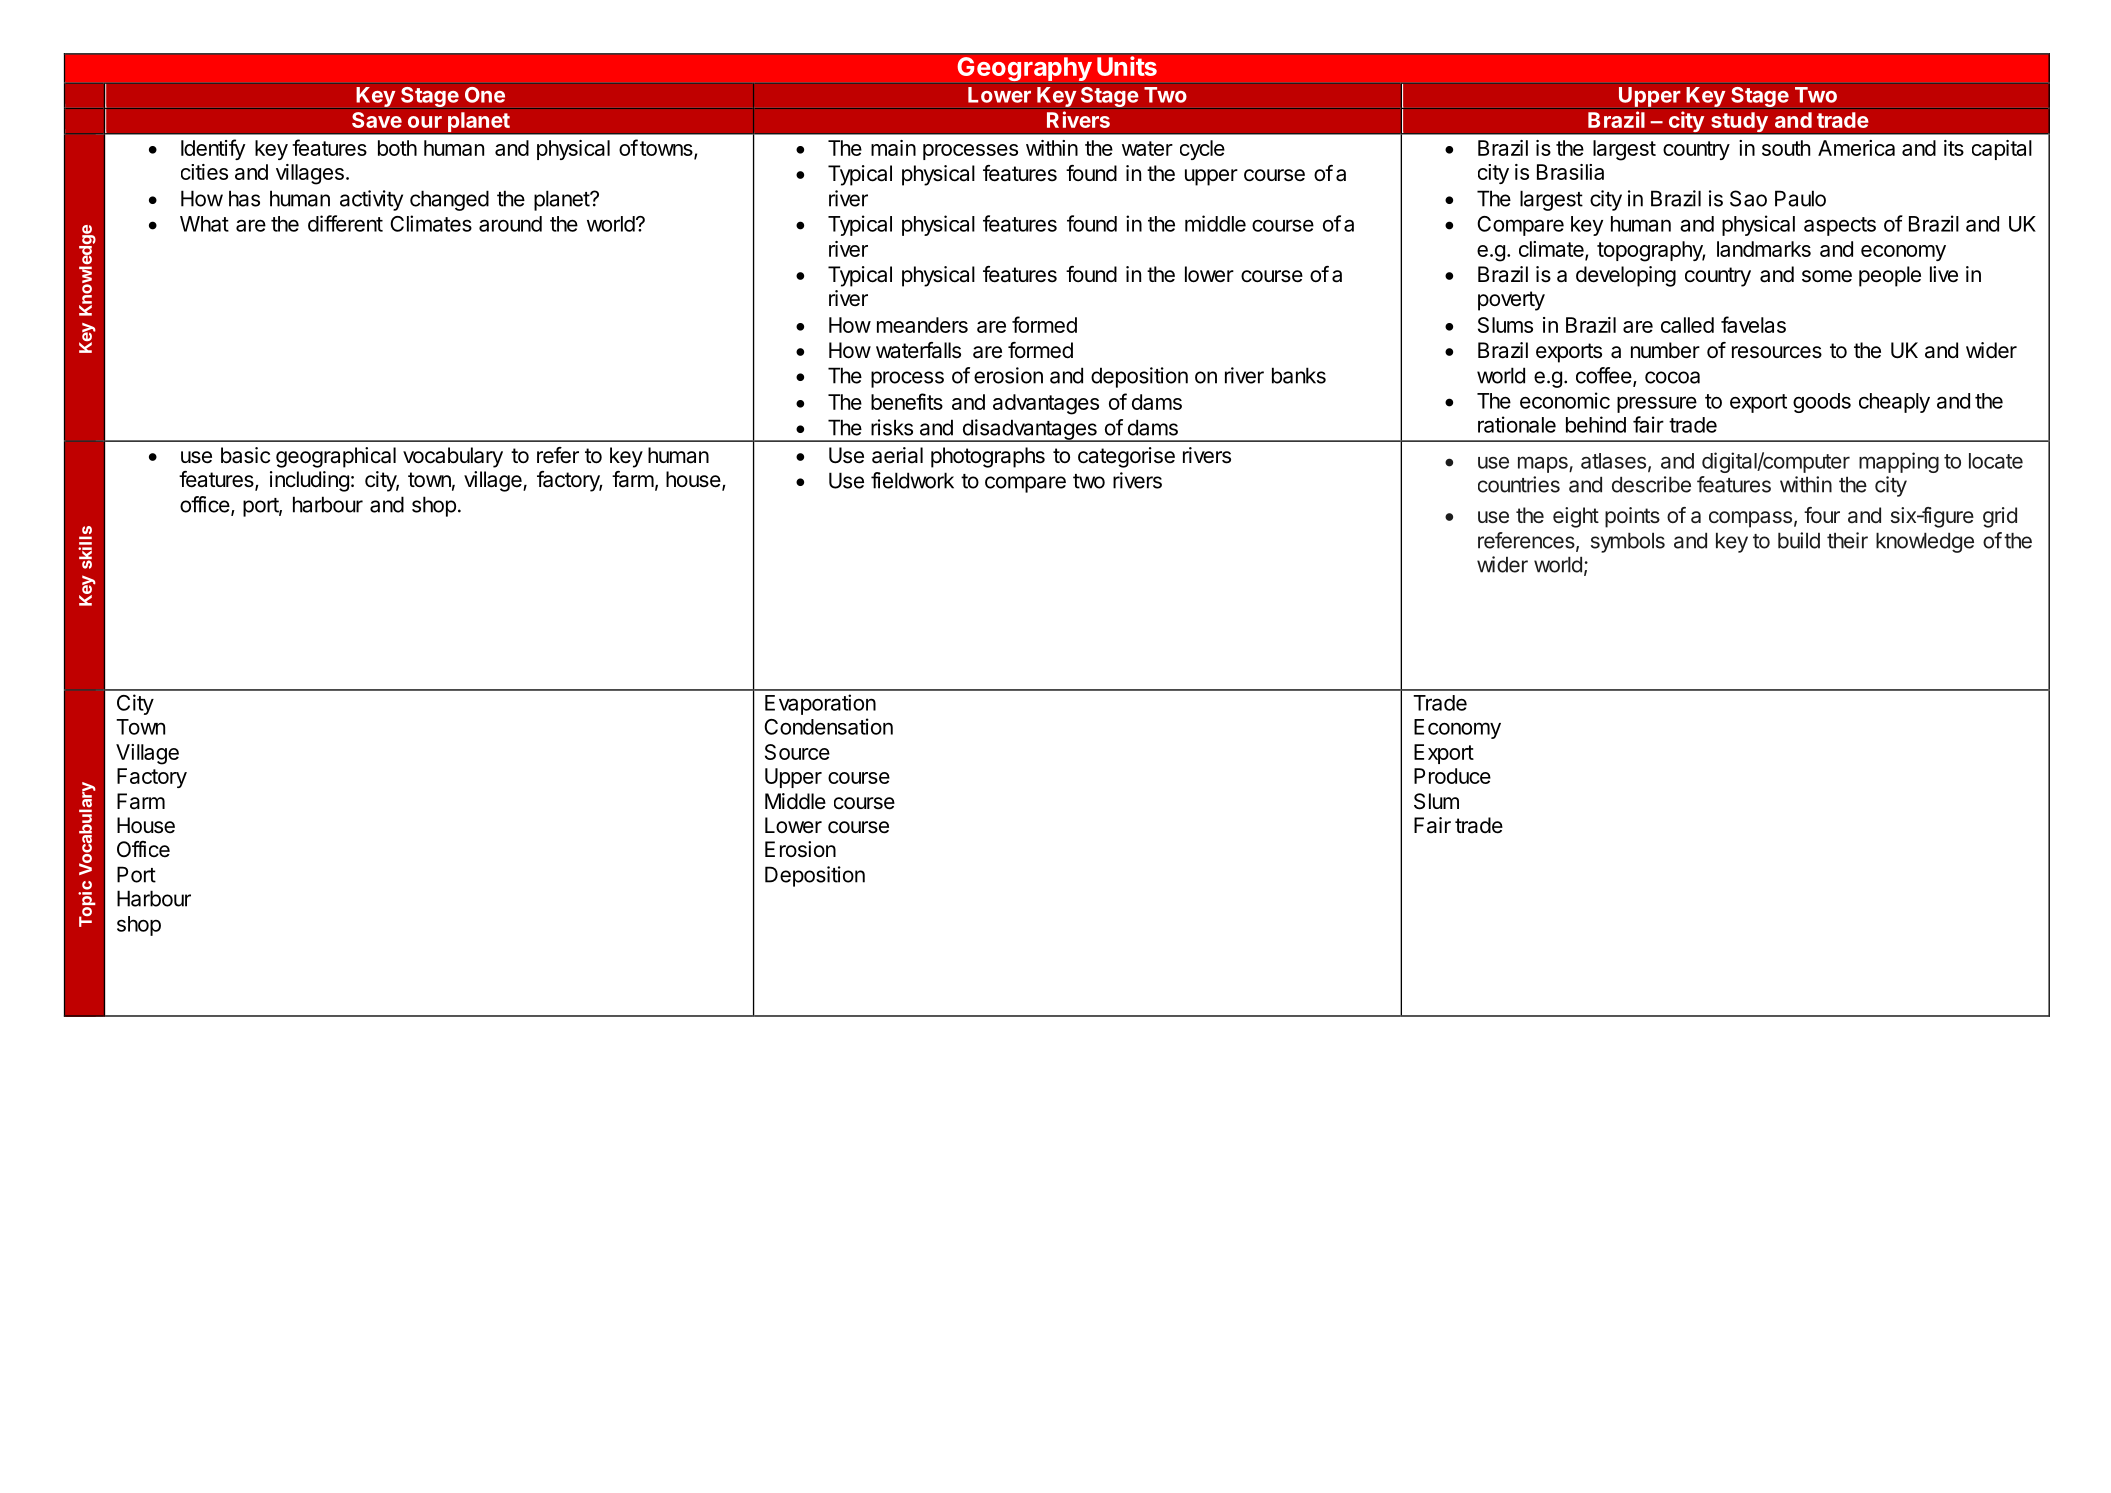 The image size is (2111, 1493). What do you see at coordinates (1452, 776) in the screenshot?
I see `Produce` at bounding box center [1452, 776].
